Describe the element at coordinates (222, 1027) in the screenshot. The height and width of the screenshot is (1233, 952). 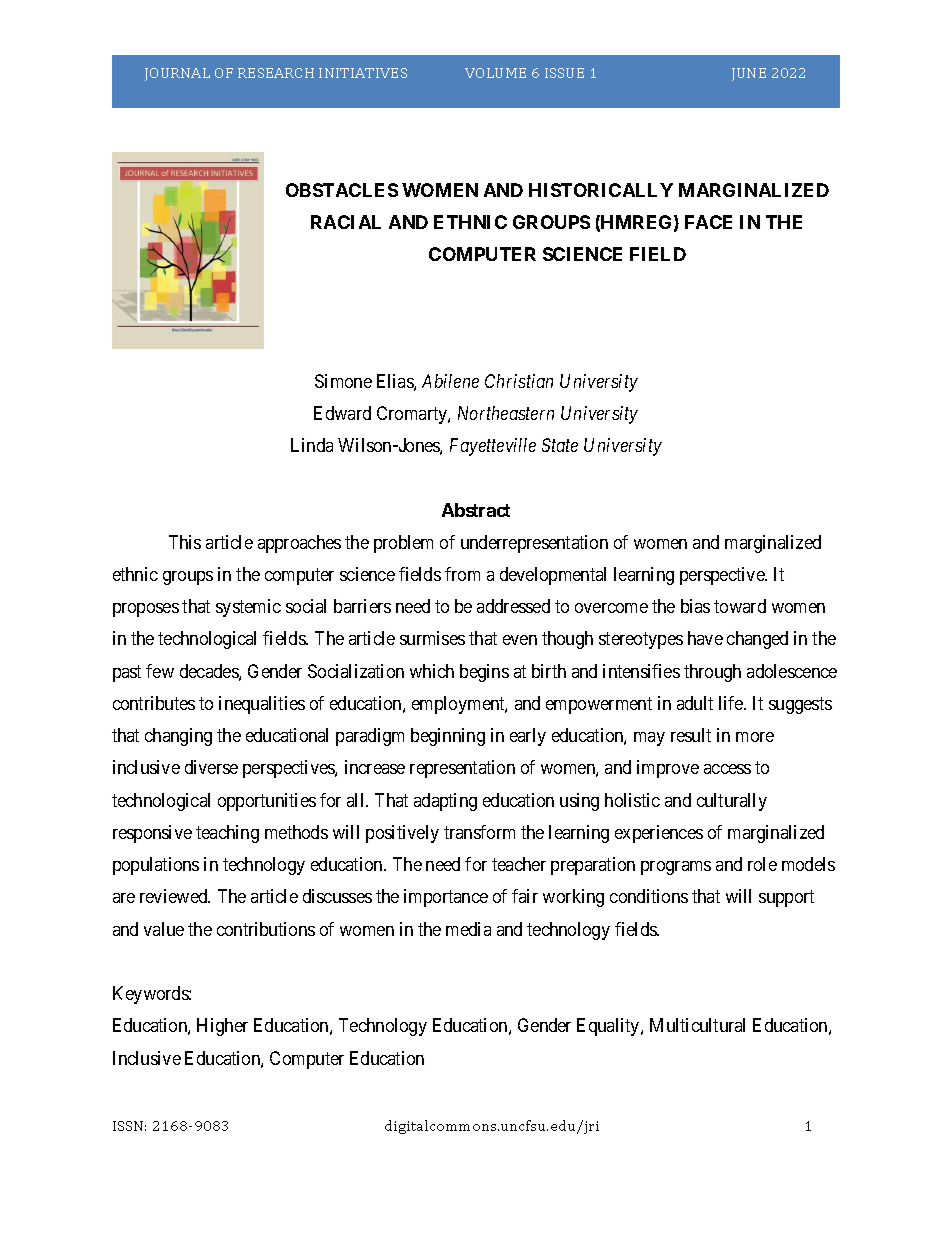
I see `Higher` at that location.
